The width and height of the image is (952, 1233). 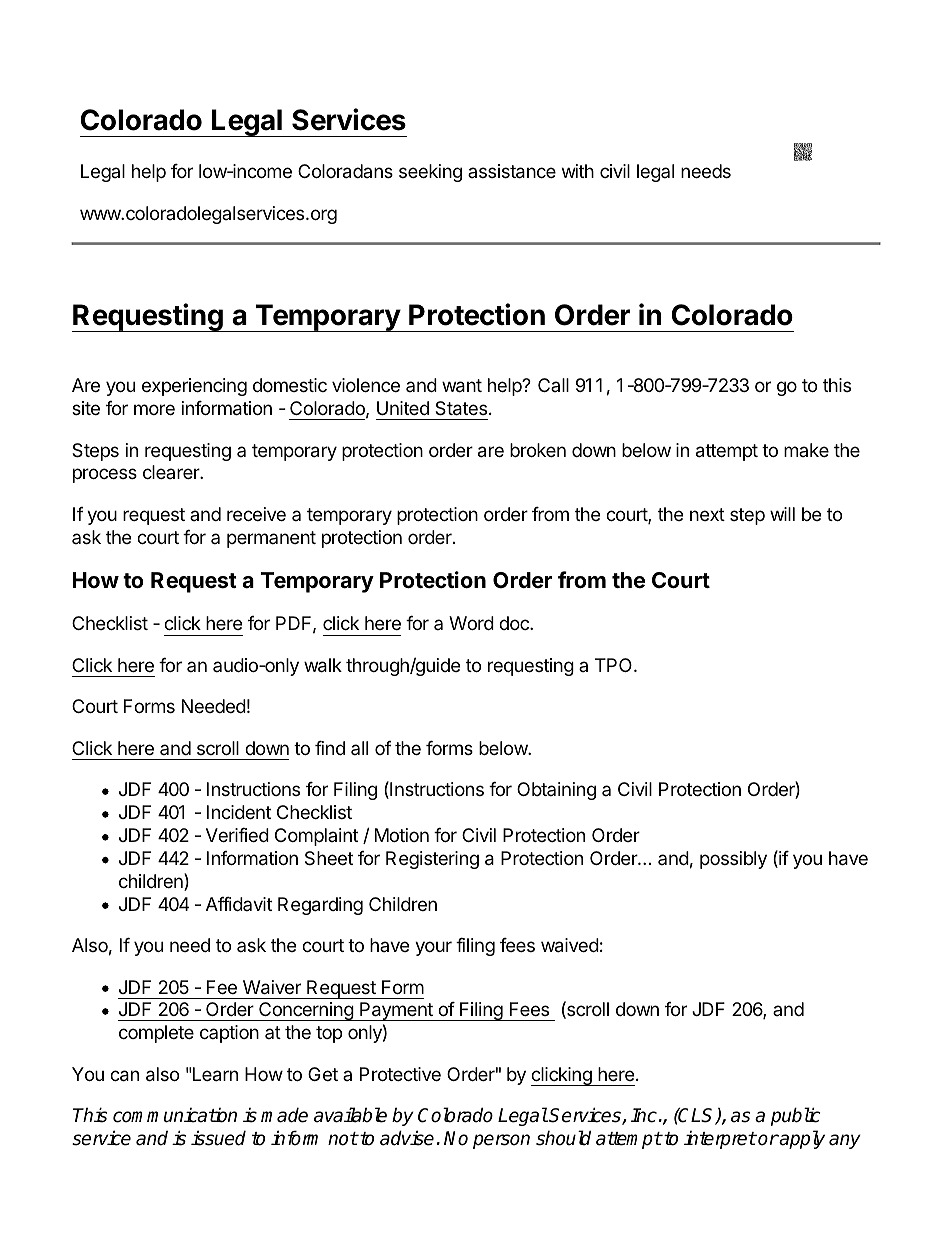 I want to click on make, so click(x=806, y=450).
